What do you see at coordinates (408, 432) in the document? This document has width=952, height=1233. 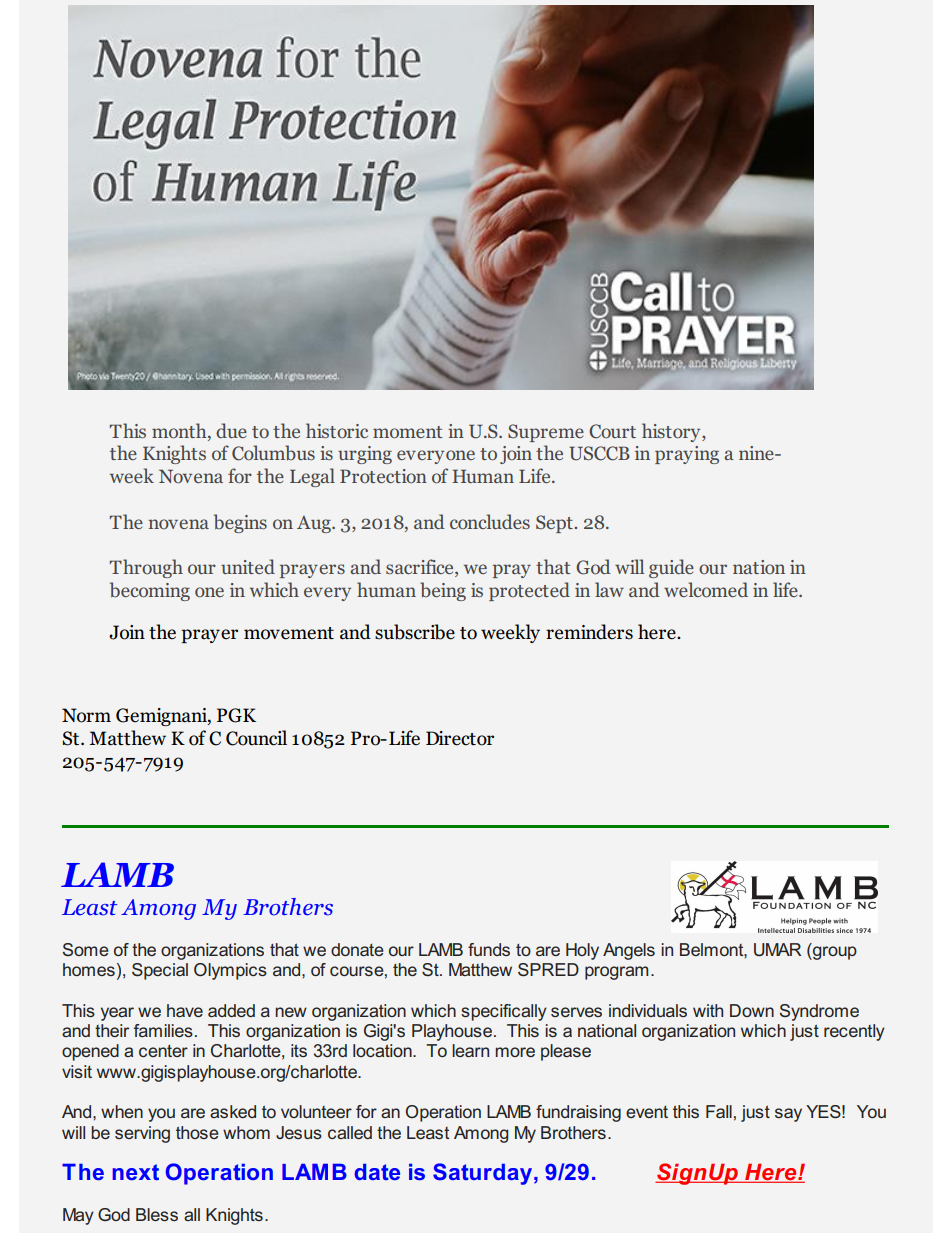 I see `moment` at bounding box center [408, 432].
